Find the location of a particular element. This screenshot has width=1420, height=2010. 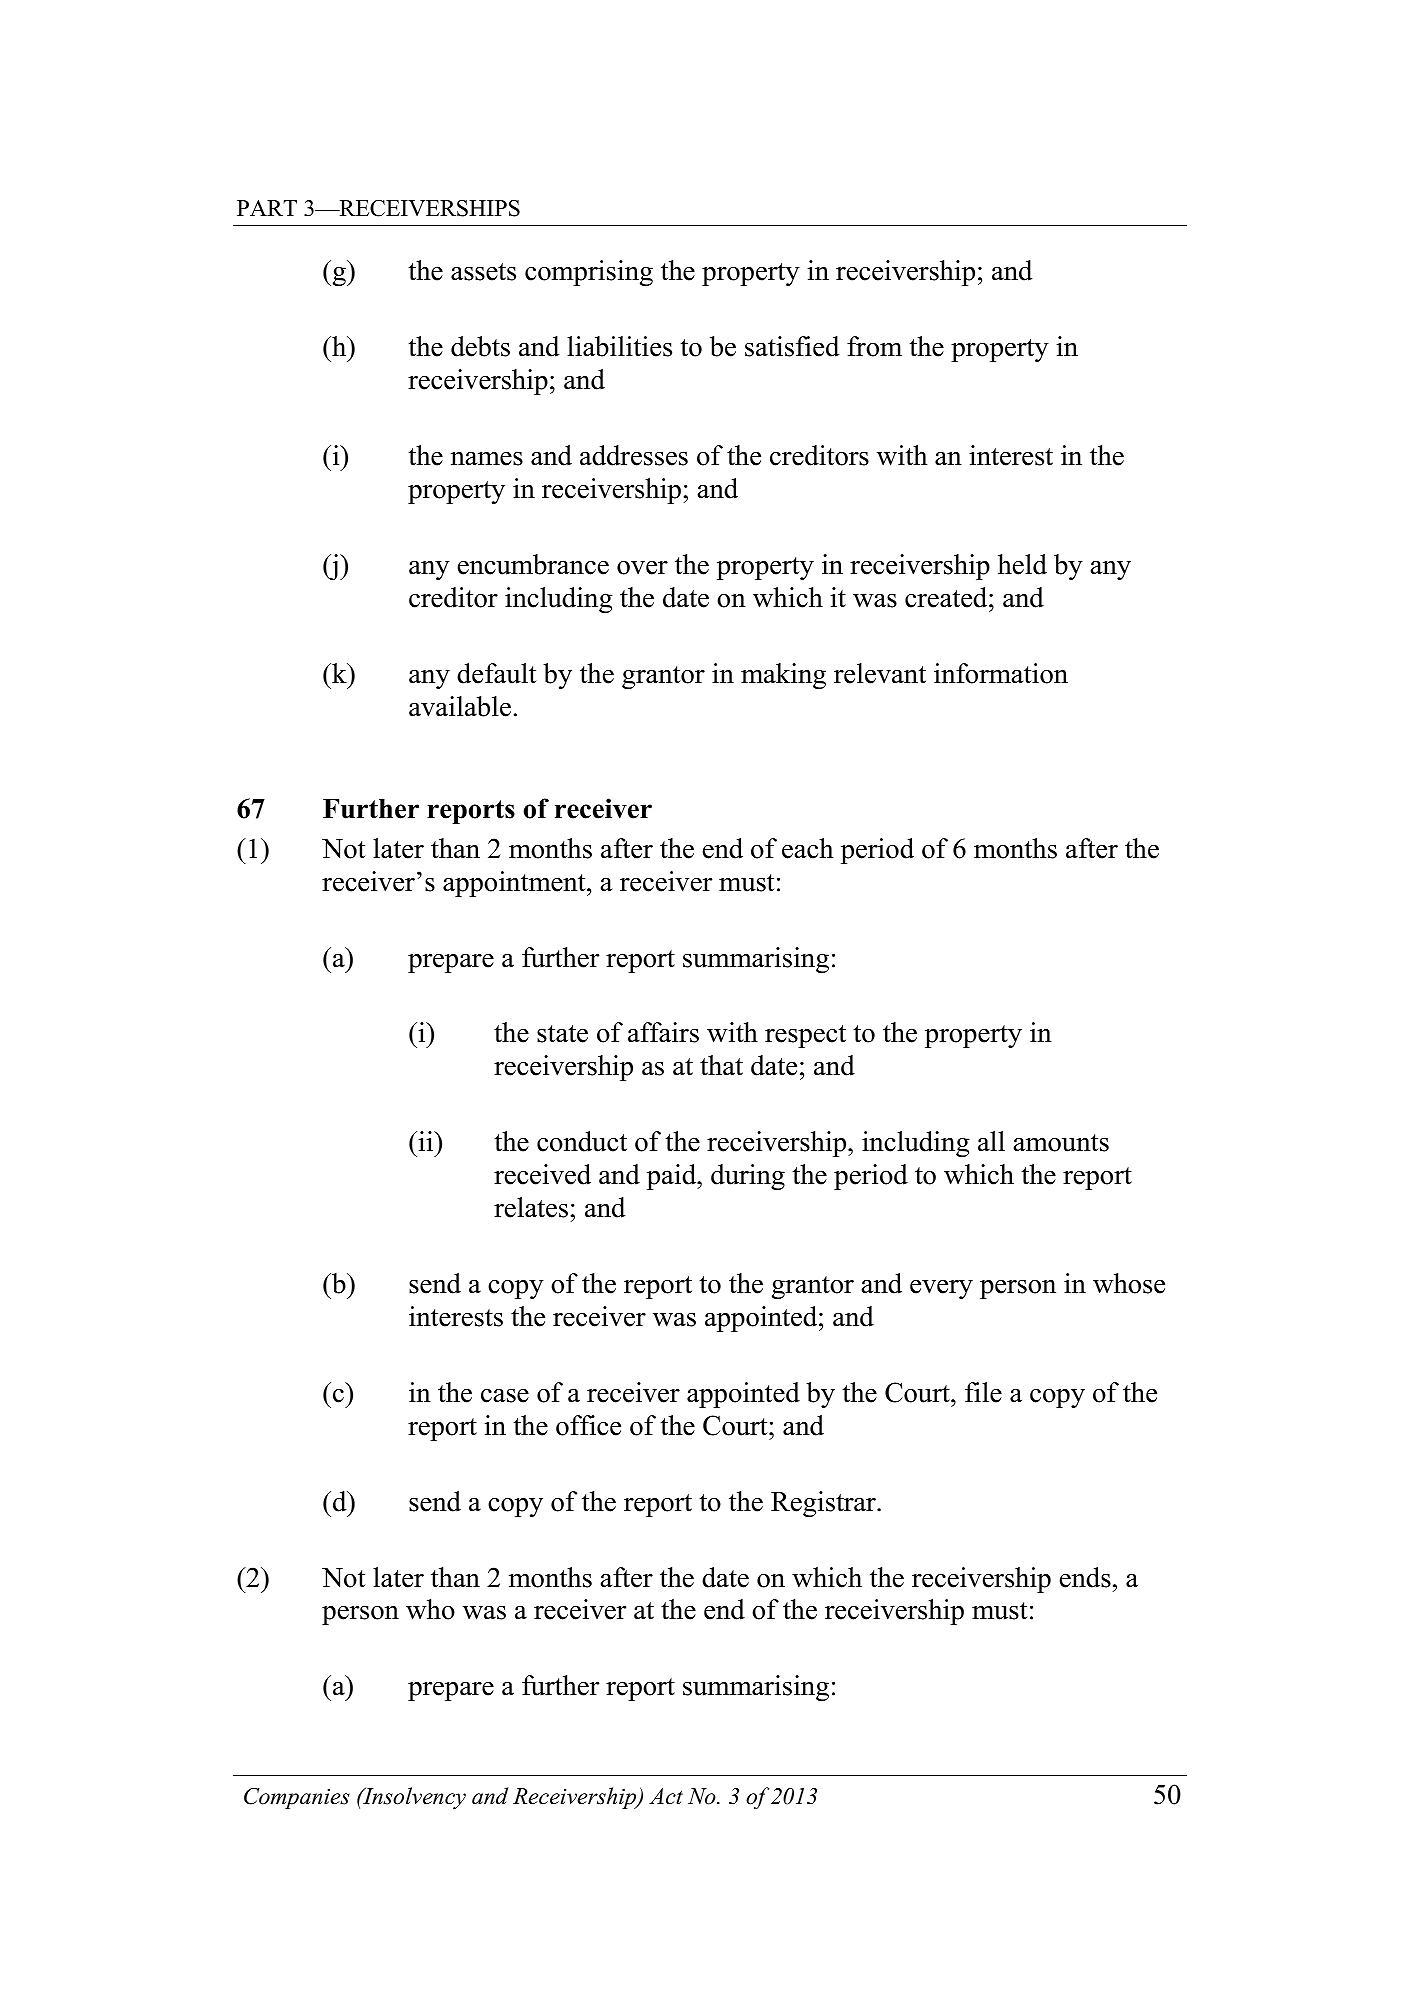

from is located at coordinates (874, 346).
